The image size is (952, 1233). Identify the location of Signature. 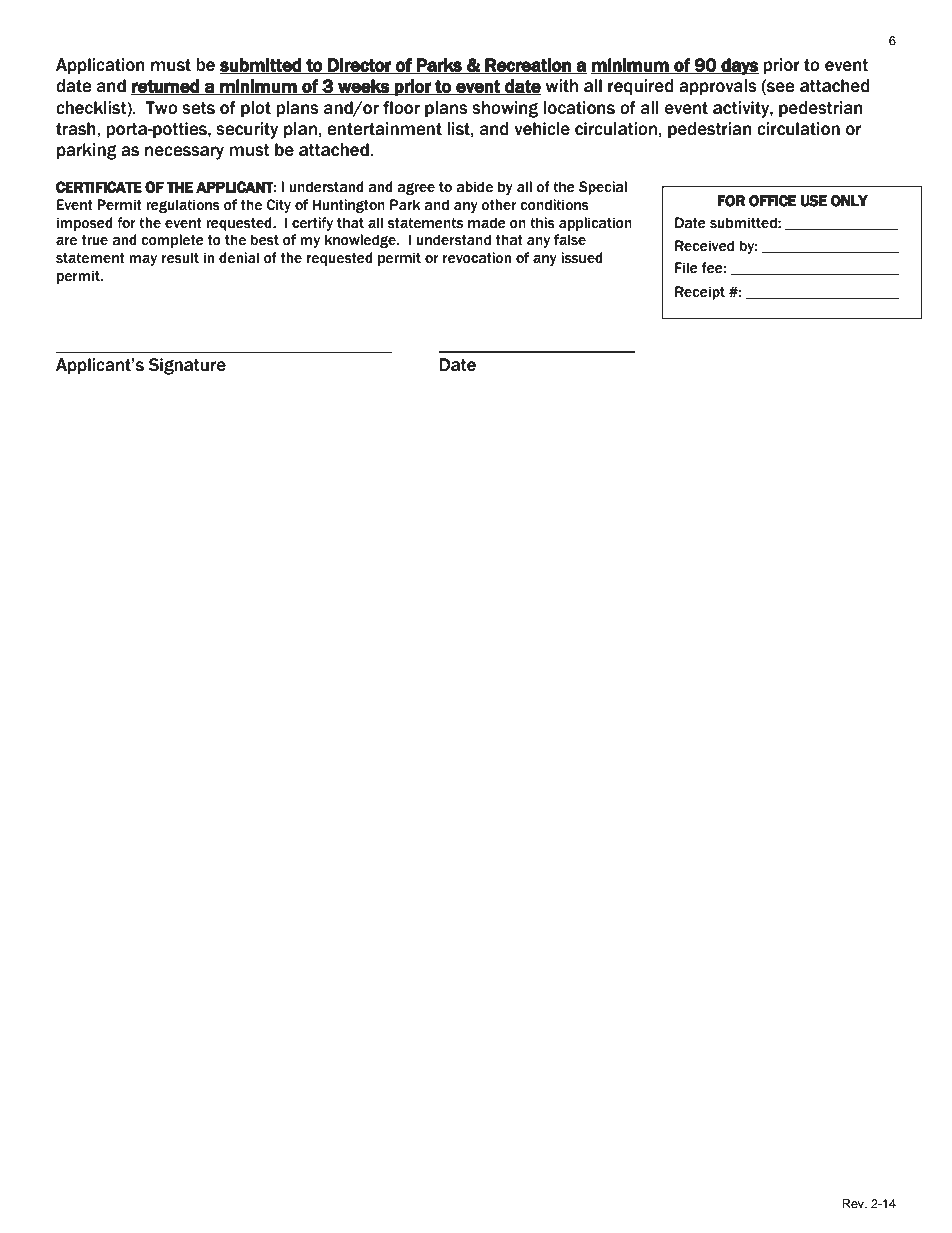
(187, 366).
